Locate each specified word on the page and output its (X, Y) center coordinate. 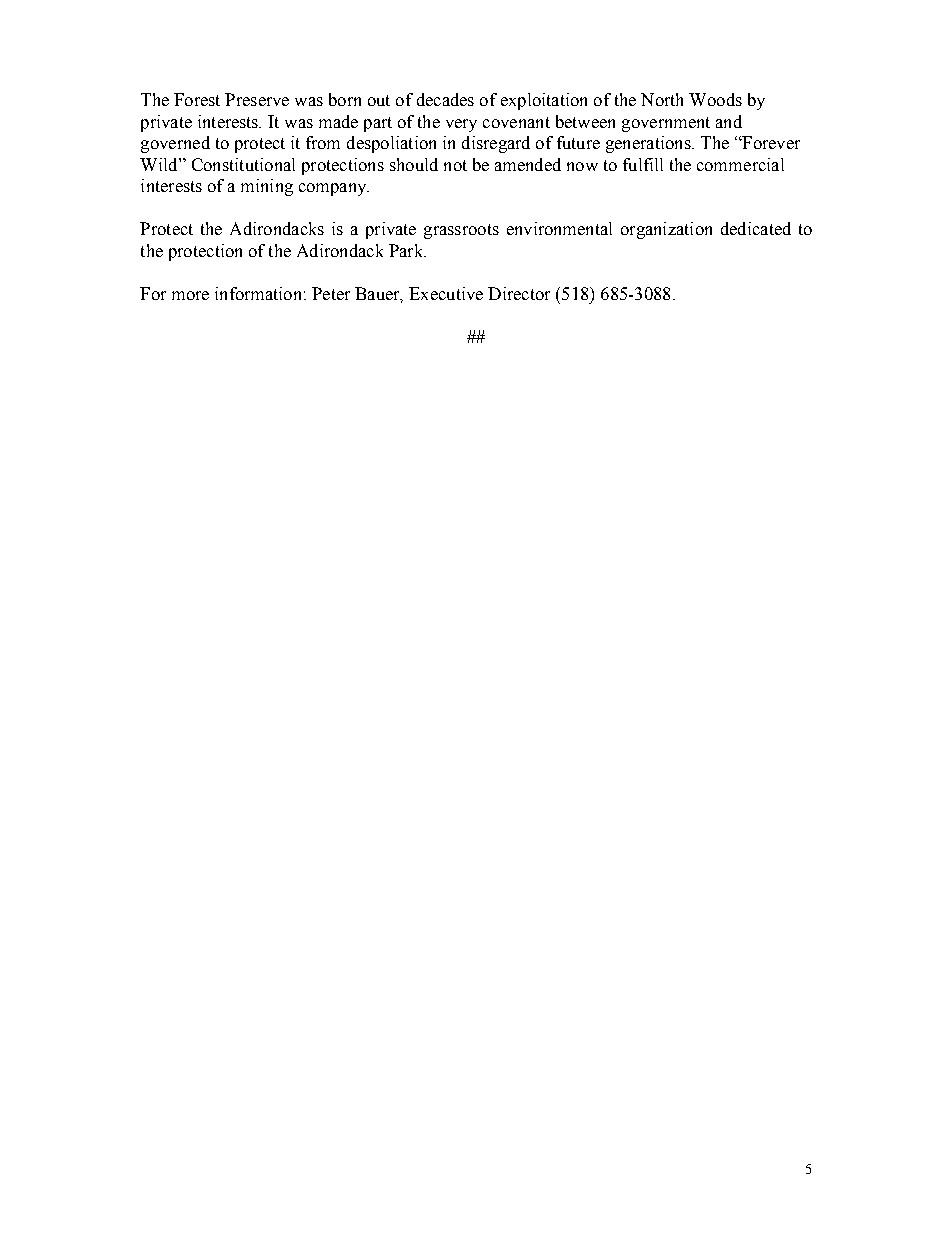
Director (519, 293)
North (662, 99)
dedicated (756, 228)
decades (445, 99)
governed (175, 144)
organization (666, 230)
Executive (446, 293)
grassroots (461, 231)
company (334, 189)
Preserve (257, 99)
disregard (496, 144)
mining (267, 187)
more (190, 295)
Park (407, 250)
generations (649, 144)
